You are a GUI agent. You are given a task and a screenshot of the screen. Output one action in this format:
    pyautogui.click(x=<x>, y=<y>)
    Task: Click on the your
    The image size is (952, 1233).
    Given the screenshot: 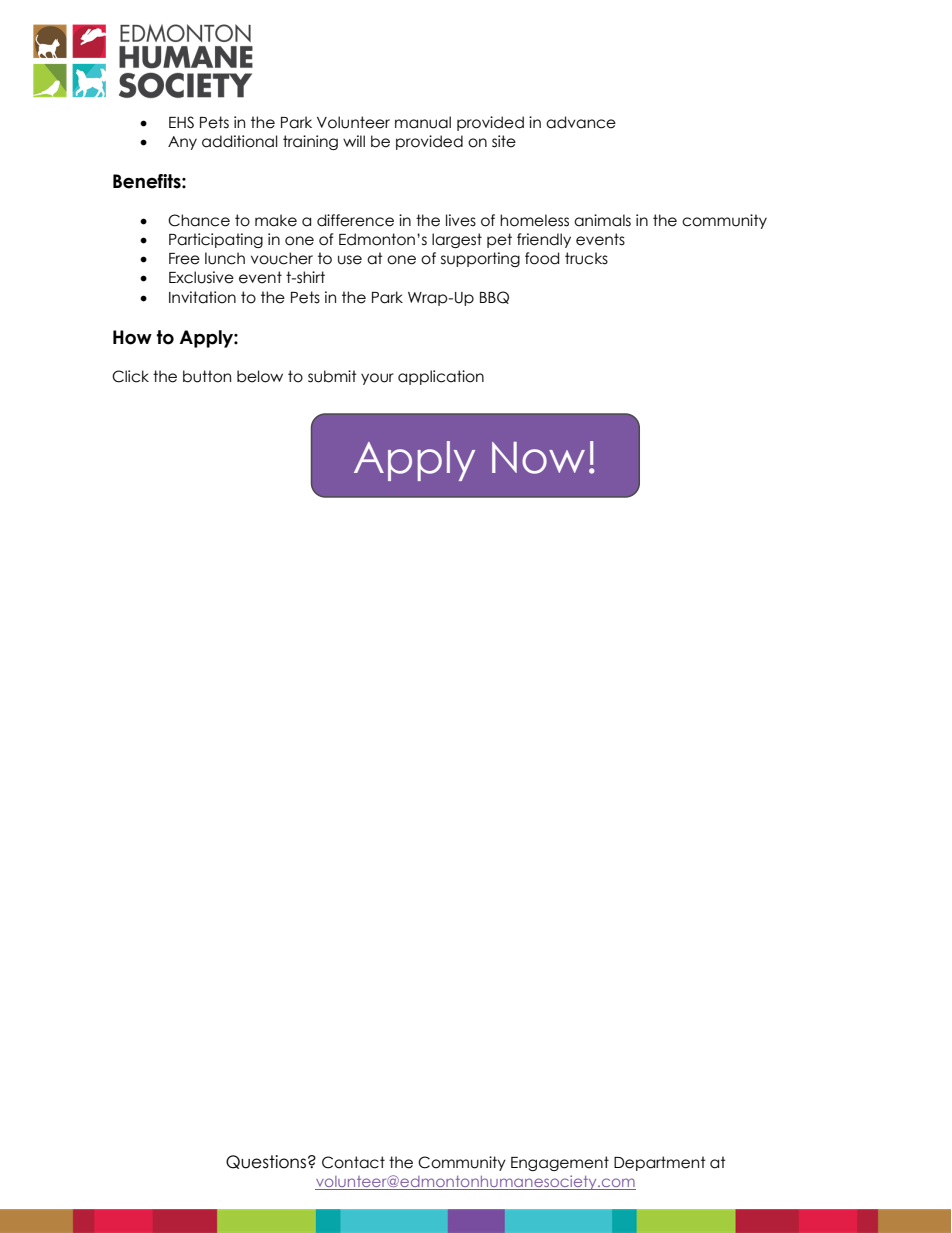 What is the action you would take?
    pyautogui.click(x=377, y=379)
